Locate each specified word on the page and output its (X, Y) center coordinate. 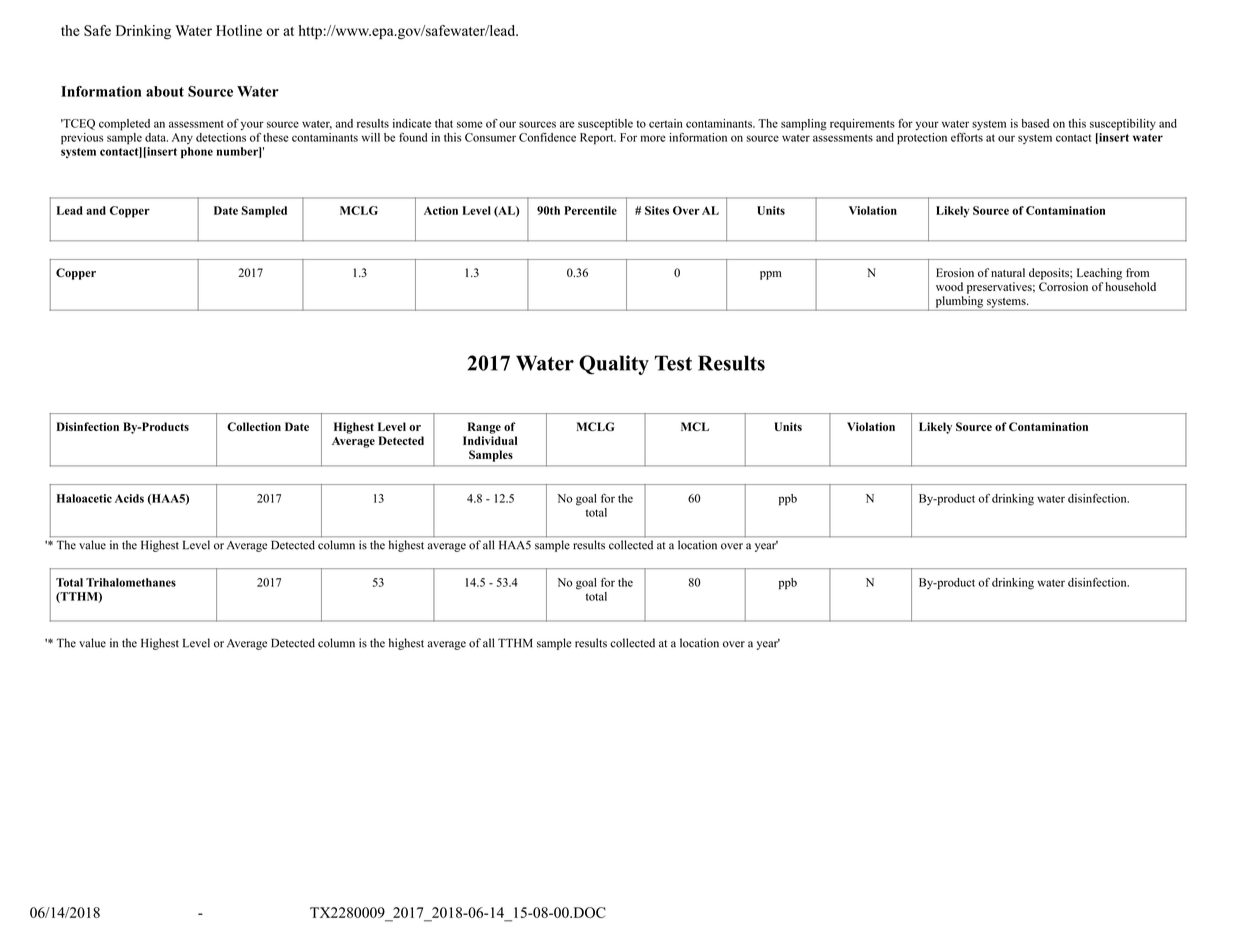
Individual (490, 440)
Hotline (239, 30)
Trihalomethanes (131, 582)
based (1035, 123)
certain (666, 123)
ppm (771, 275)
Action (441, 210)
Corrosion (1063, 286)
